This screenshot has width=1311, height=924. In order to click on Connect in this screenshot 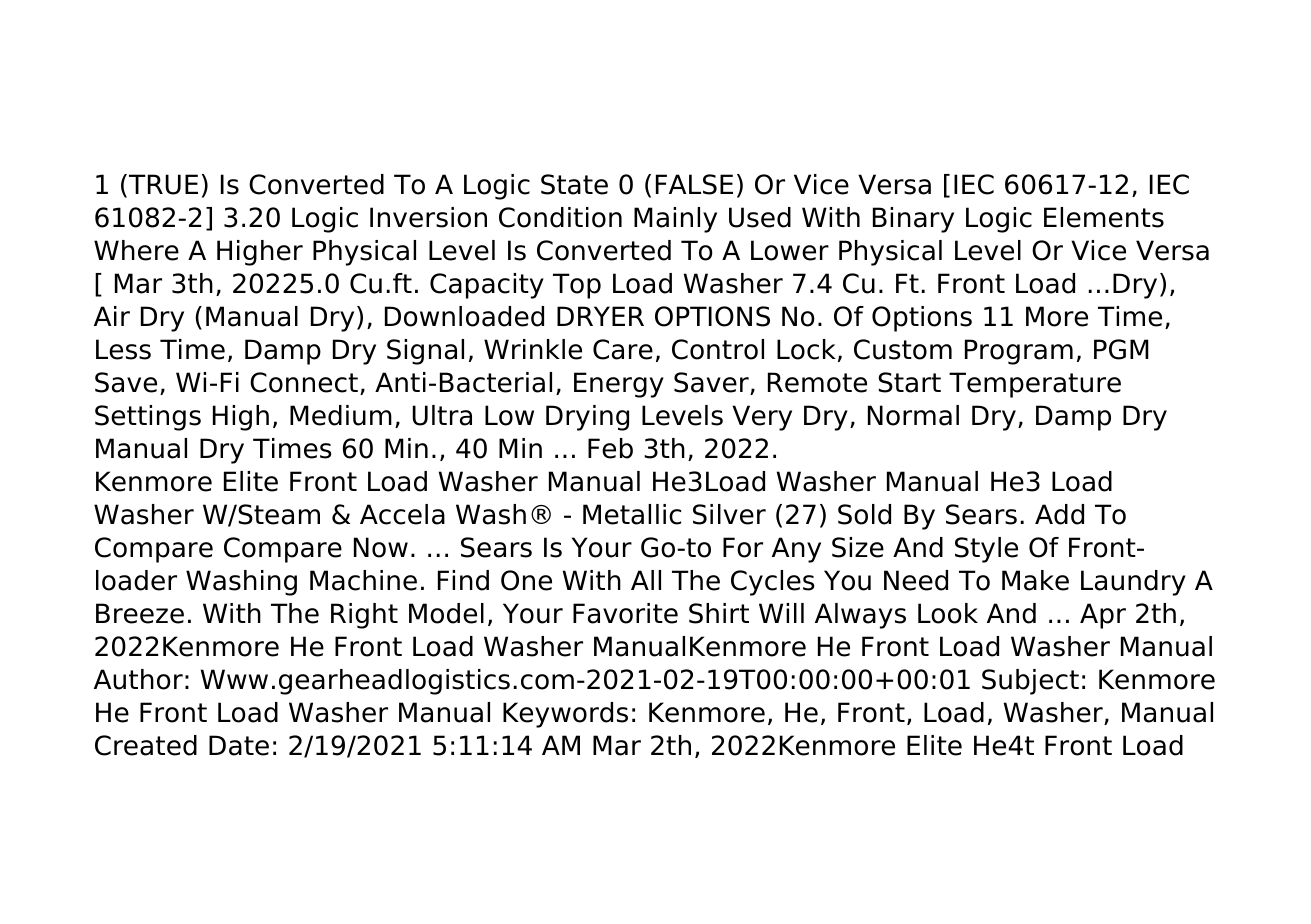, I will do `click(304, 382)`.
